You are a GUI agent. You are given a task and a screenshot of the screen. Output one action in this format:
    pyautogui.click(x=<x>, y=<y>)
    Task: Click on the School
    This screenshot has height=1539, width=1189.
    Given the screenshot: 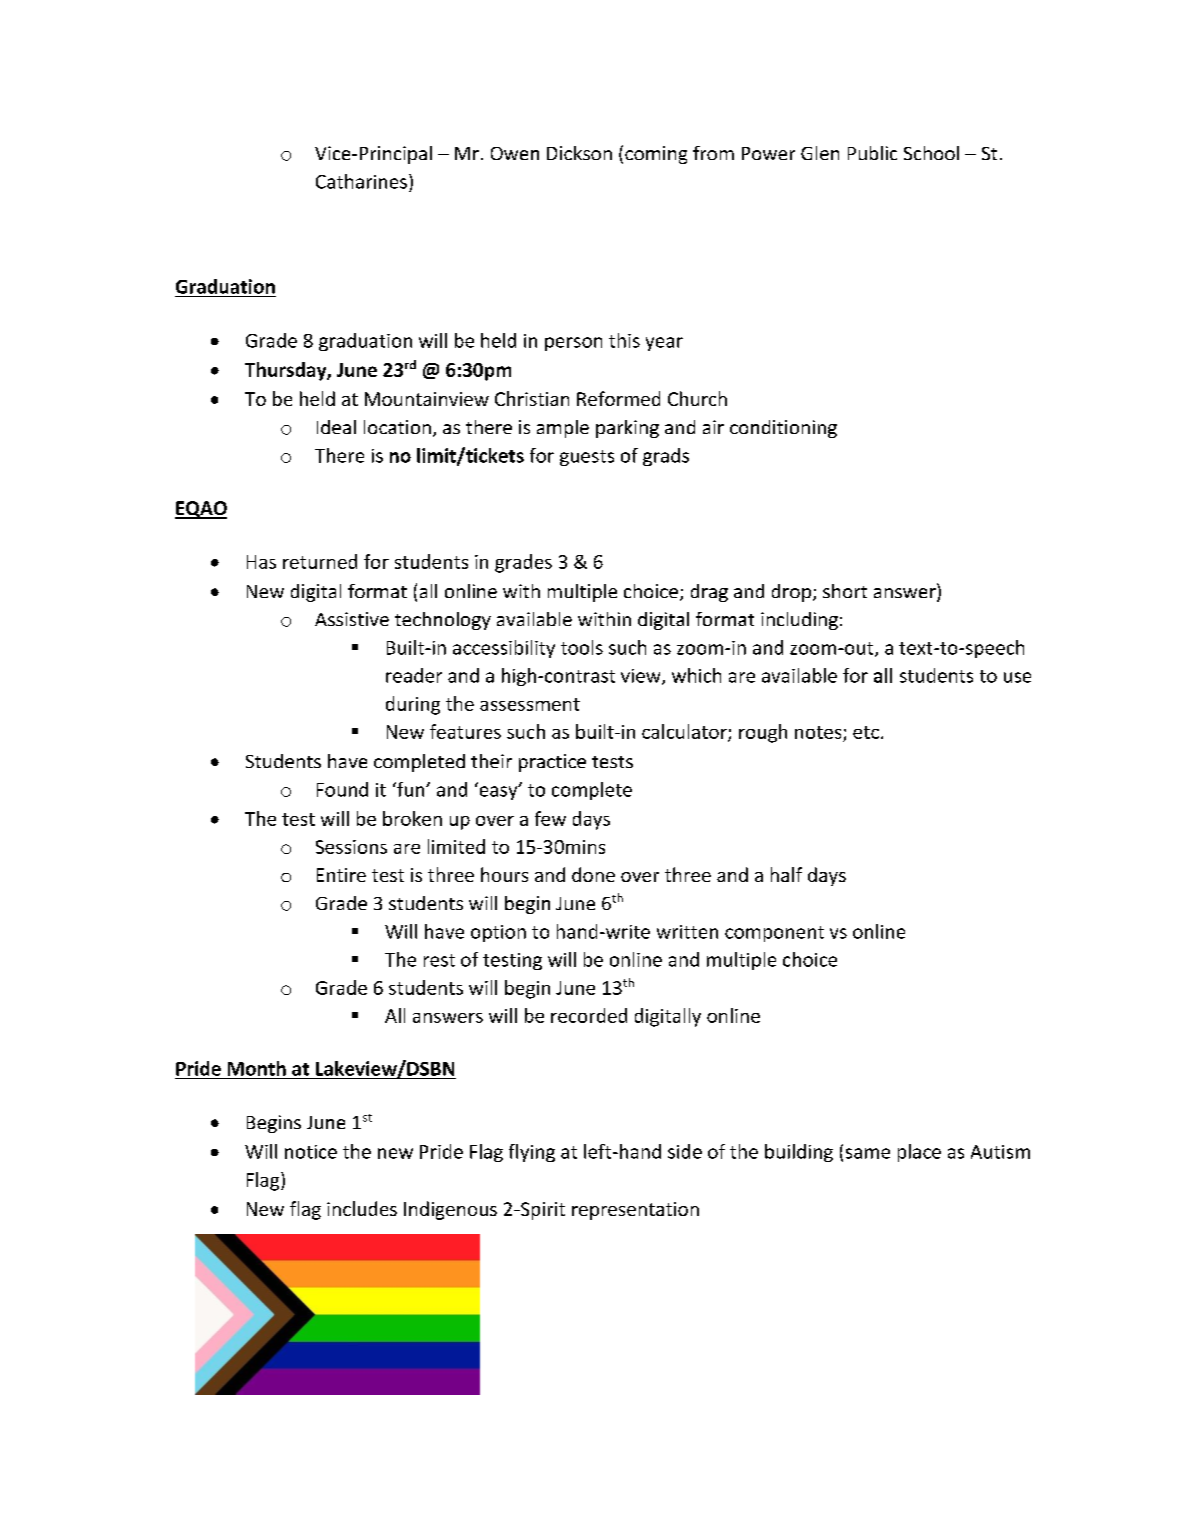 What is the action you would take?
    pyautogui.click(x=931, y=153)
